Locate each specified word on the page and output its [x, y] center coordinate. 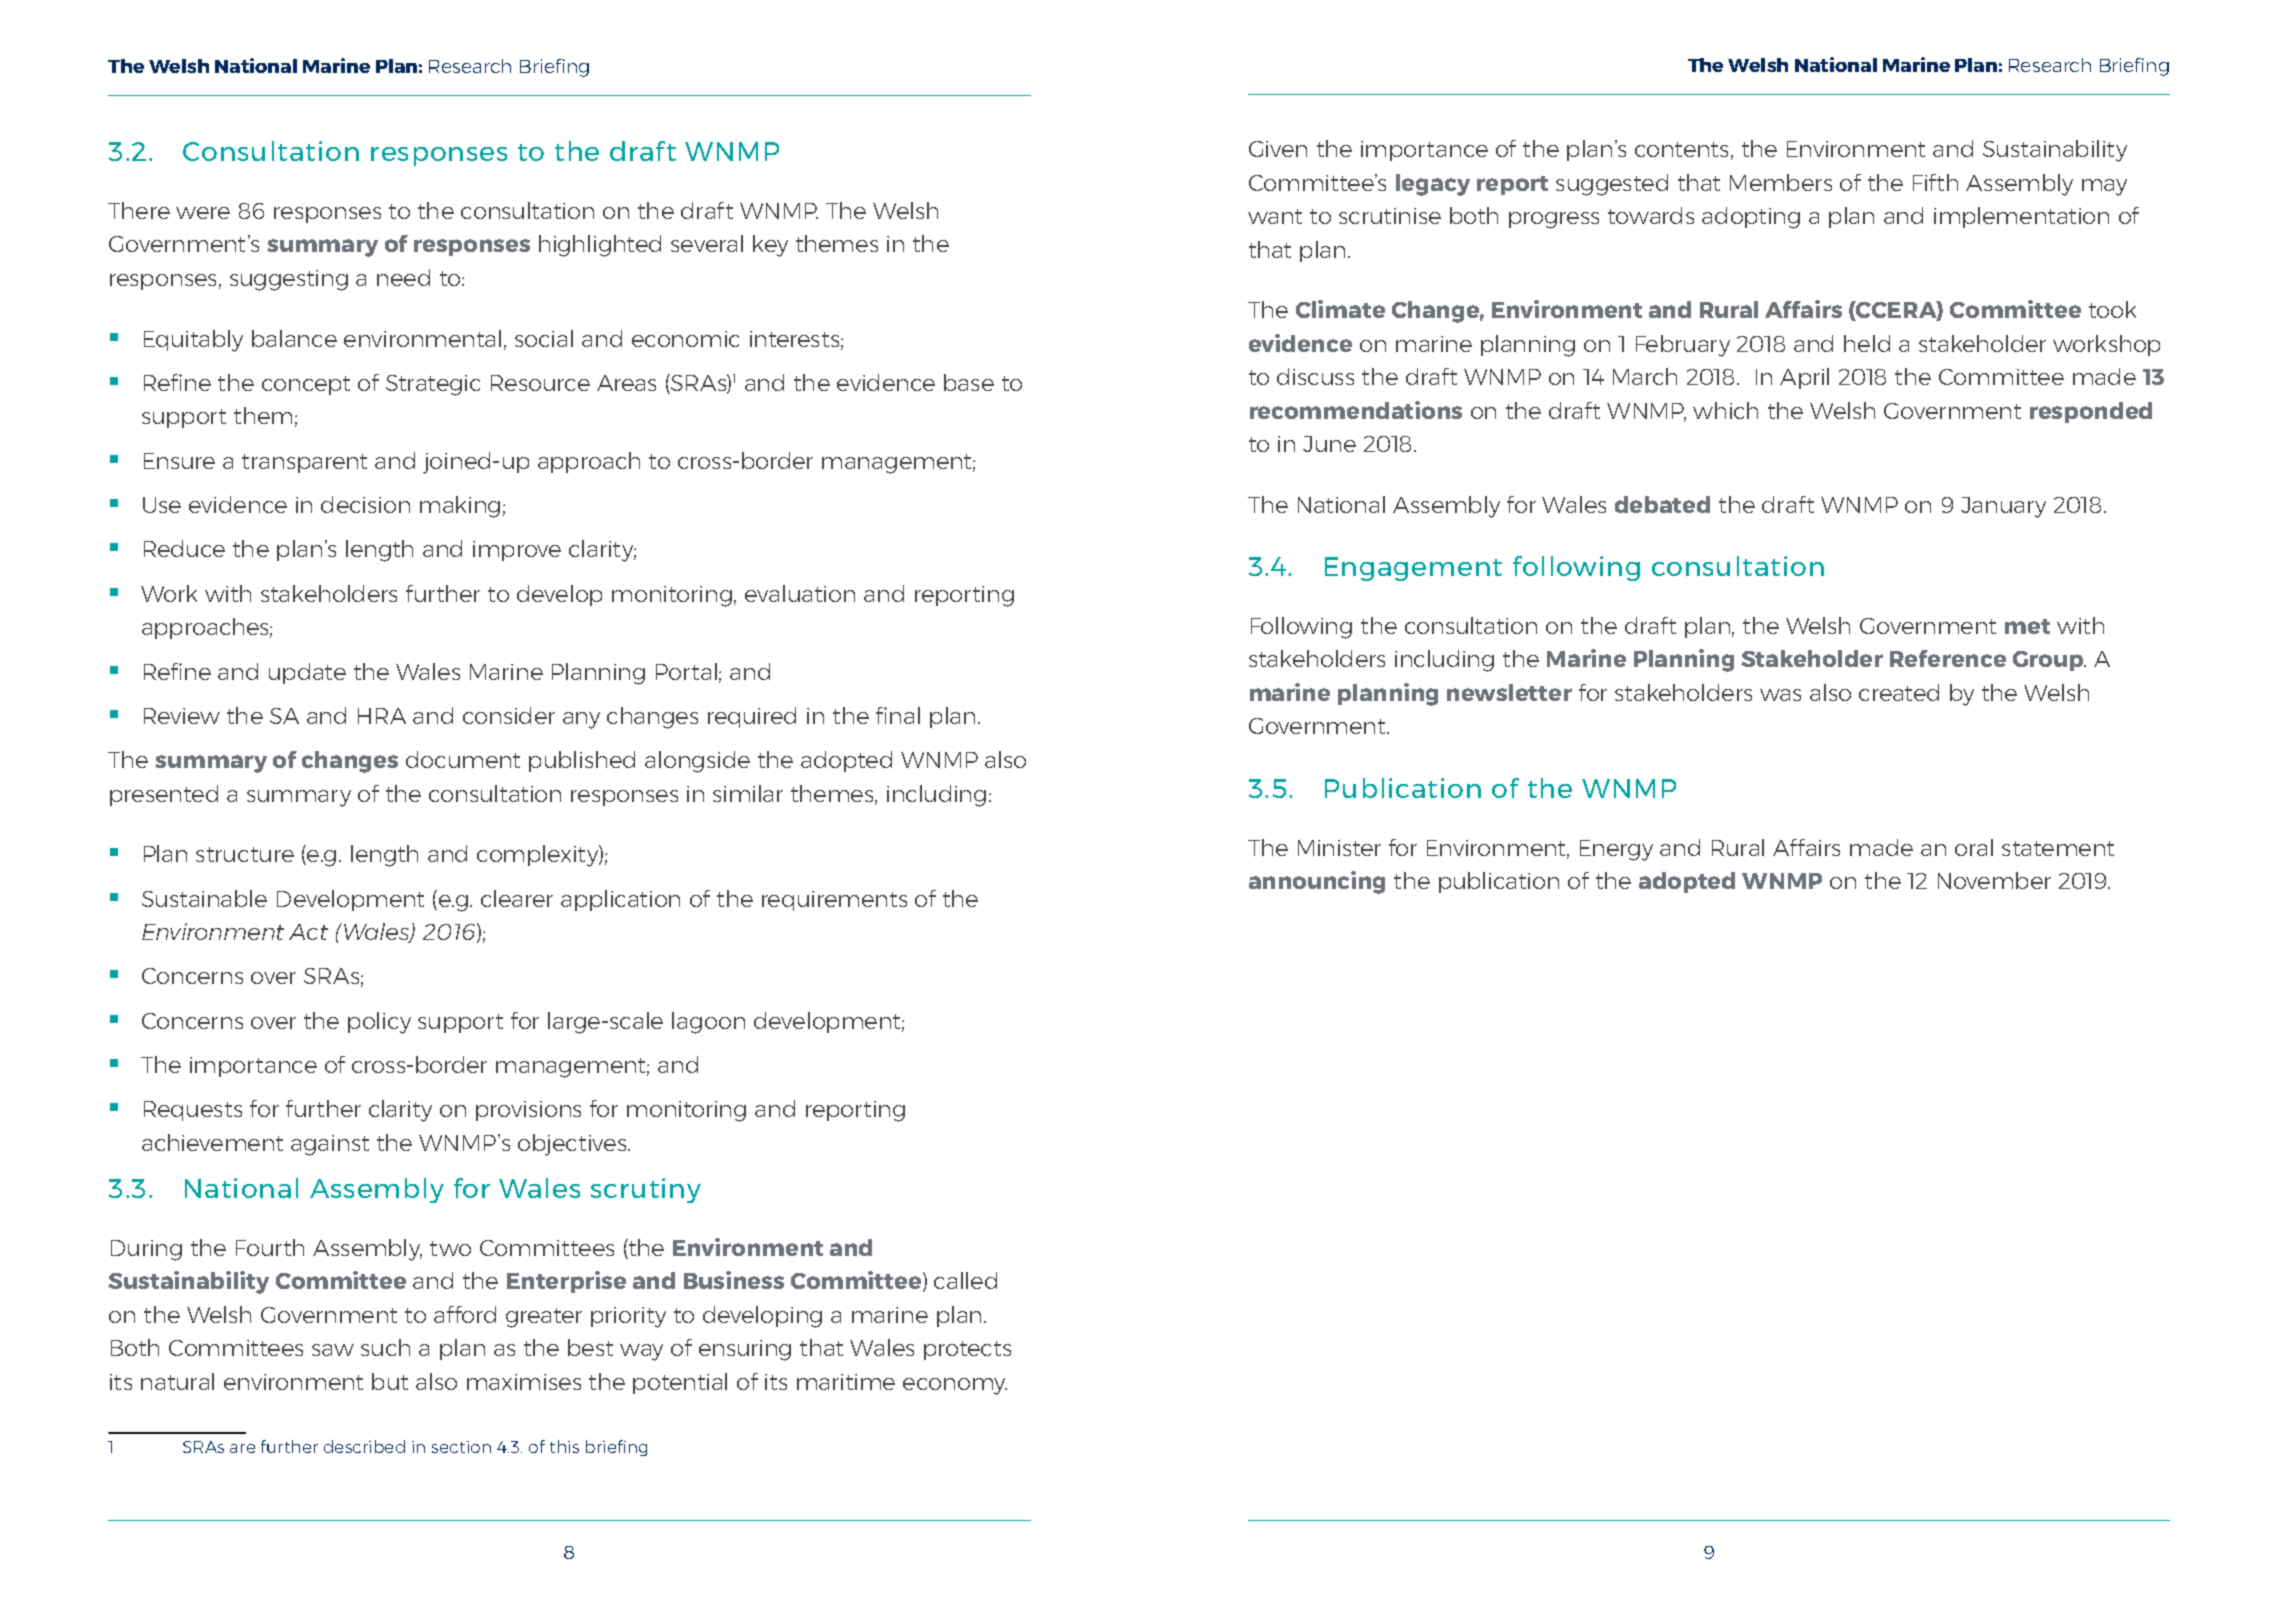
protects [967, 1350]
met [2027, 626]
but [390, 1381]
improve [517, 551]
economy [955, 1386]
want [1275, 216]
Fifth [1935, 182]
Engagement [1413, 569]
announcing [1317, 882]
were [203, 213]
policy [379, 1023]
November [1994, 880]
